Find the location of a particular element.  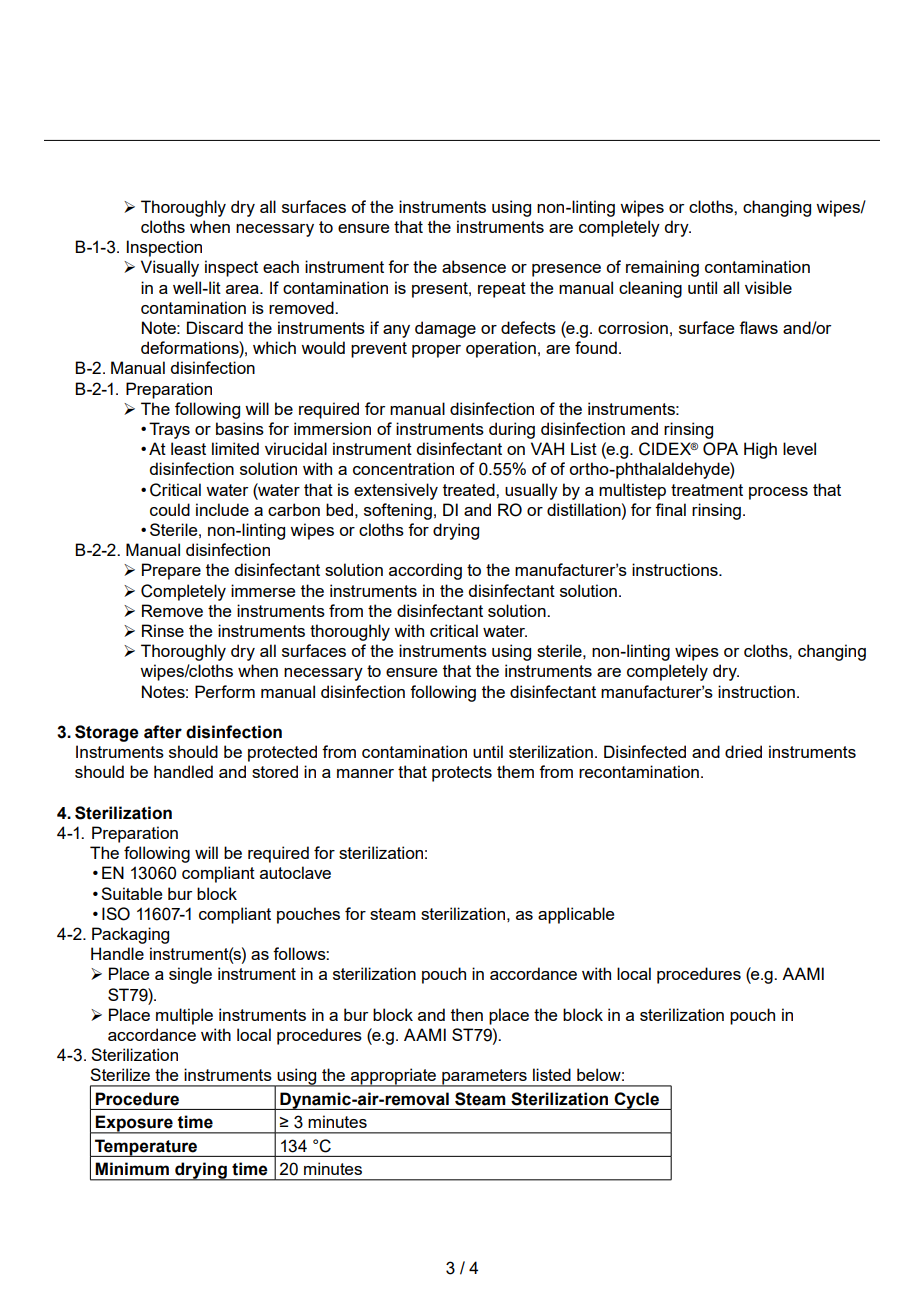

Cycle is located at coordinates (637, 1101).
